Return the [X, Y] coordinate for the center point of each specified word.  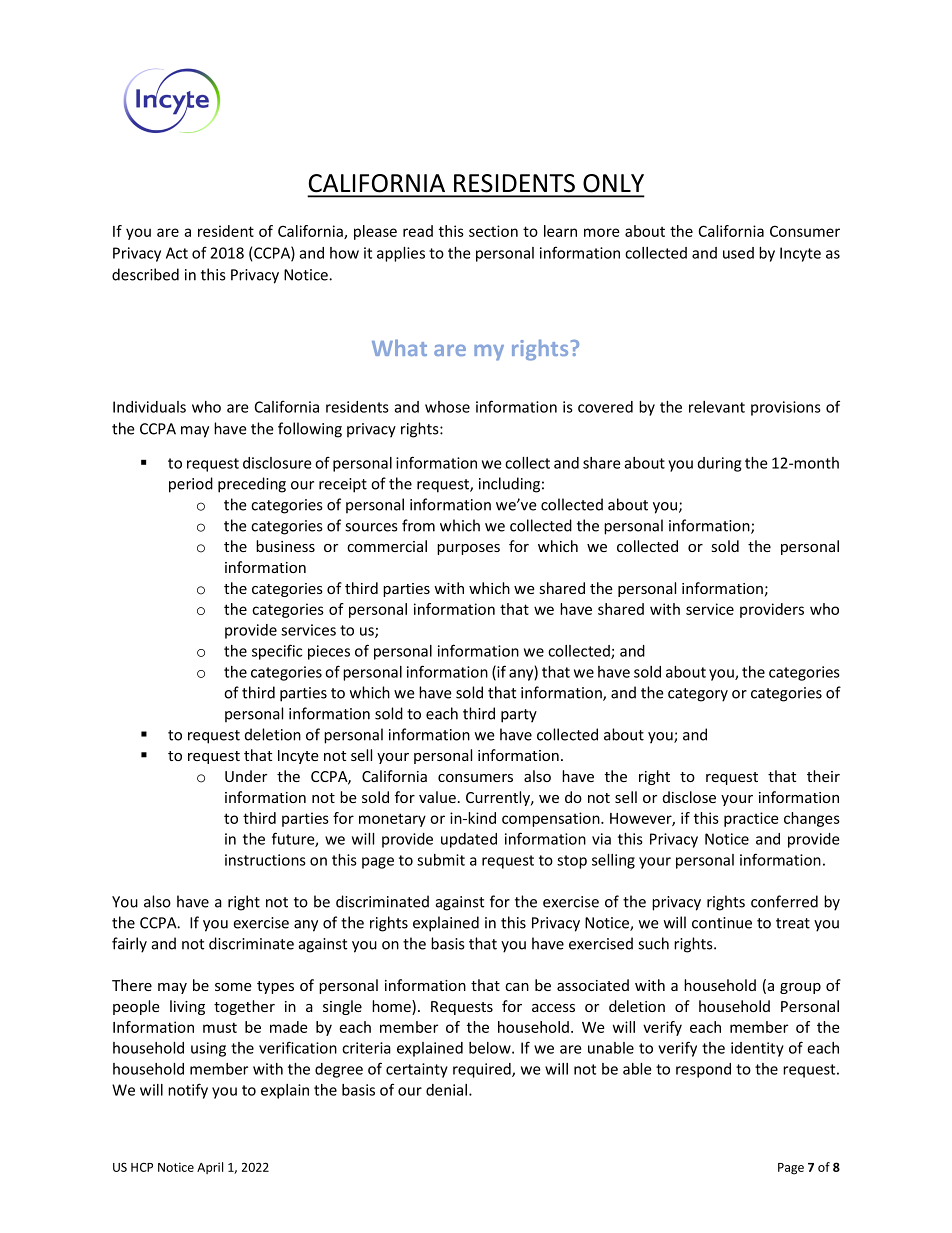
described [145, 274]
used [738, 253]
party [519, 716]
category [698, 695]
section [493, 231]
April [210, 1168]
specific [277, 652]
